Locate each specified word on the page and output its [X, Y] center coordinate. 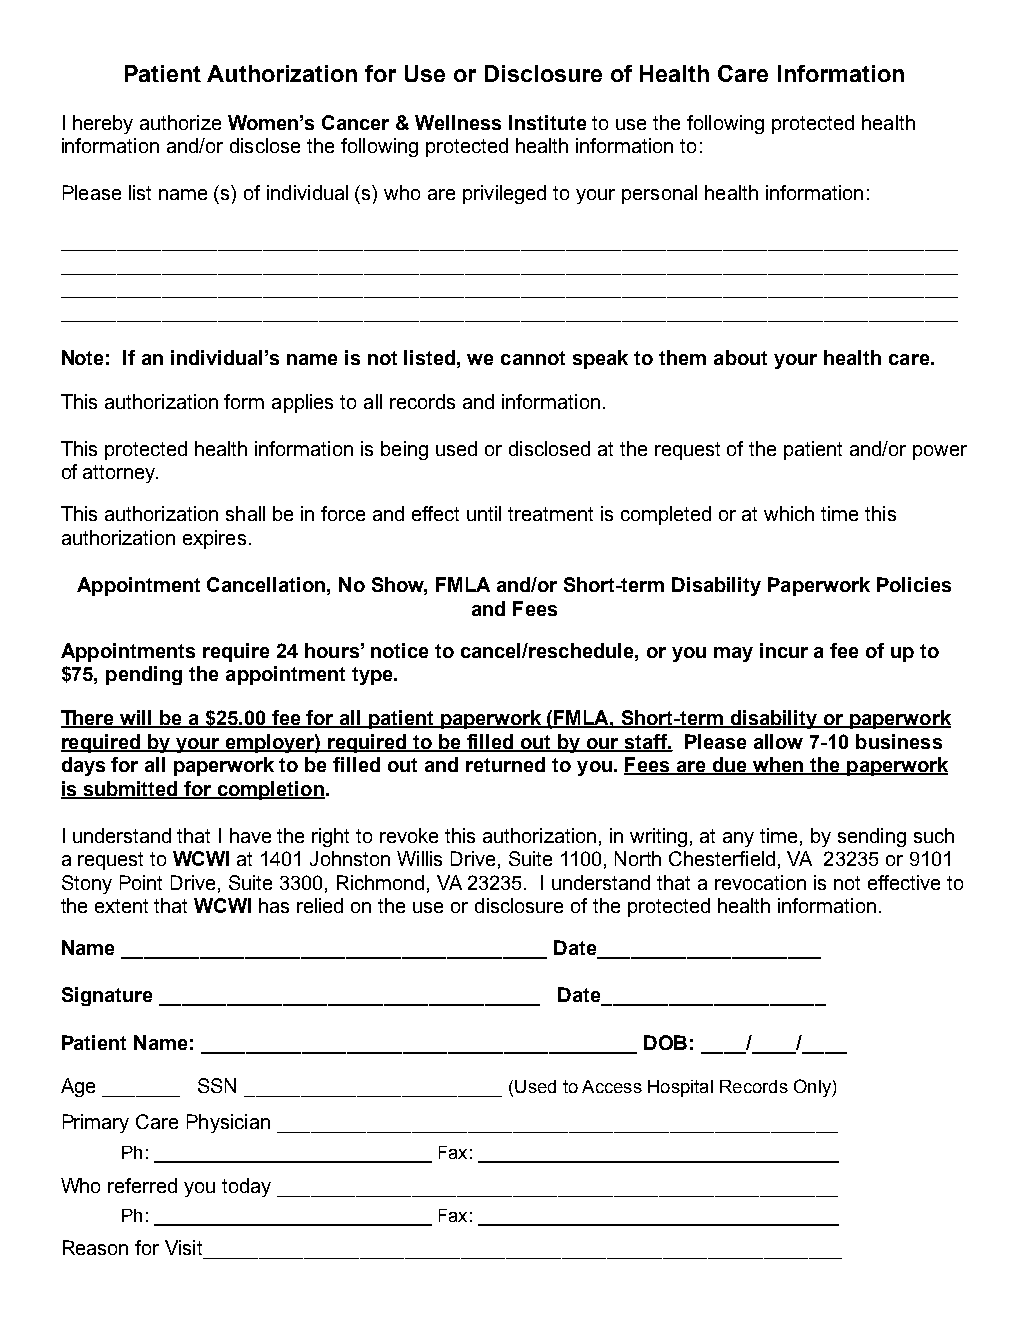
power [940, 452]
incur [784, 650]
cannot [533, 358]
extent [121, 906]
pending [144, 675]
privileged [504, 194]
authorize [180, 122]
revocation [760, 882]
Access [612, 1086]
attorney [120, 474]
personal [659, 194]
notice [399, 650]
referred [142, 1185]
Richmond [380, 882]
